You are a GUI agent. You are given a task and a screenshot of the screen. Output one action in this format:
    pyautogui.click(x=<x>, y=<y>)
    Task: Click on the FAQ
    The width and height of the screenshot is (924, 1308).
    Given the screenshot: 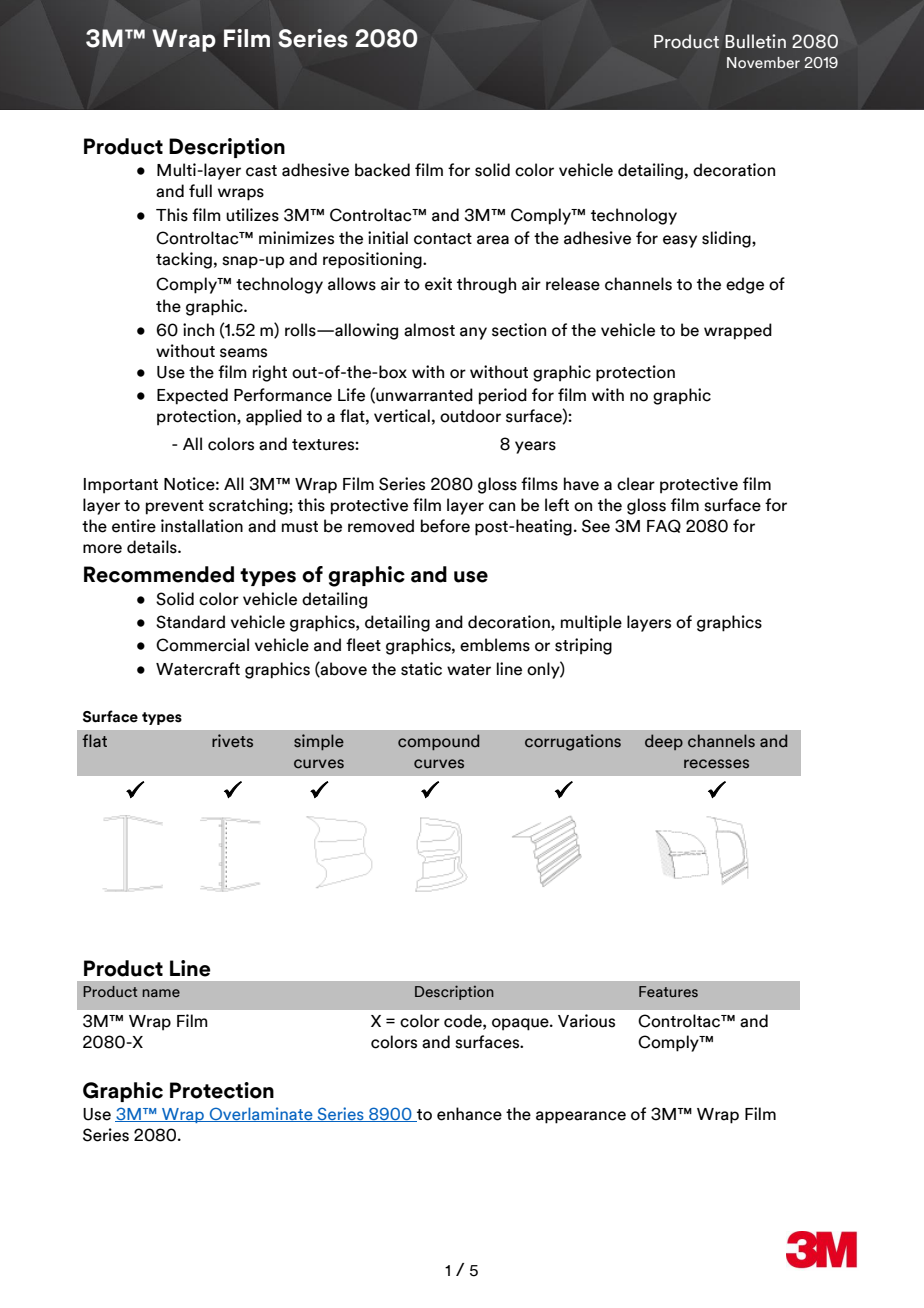 What is the action you would take?
    pyautogui.click(x=664, y=526)
